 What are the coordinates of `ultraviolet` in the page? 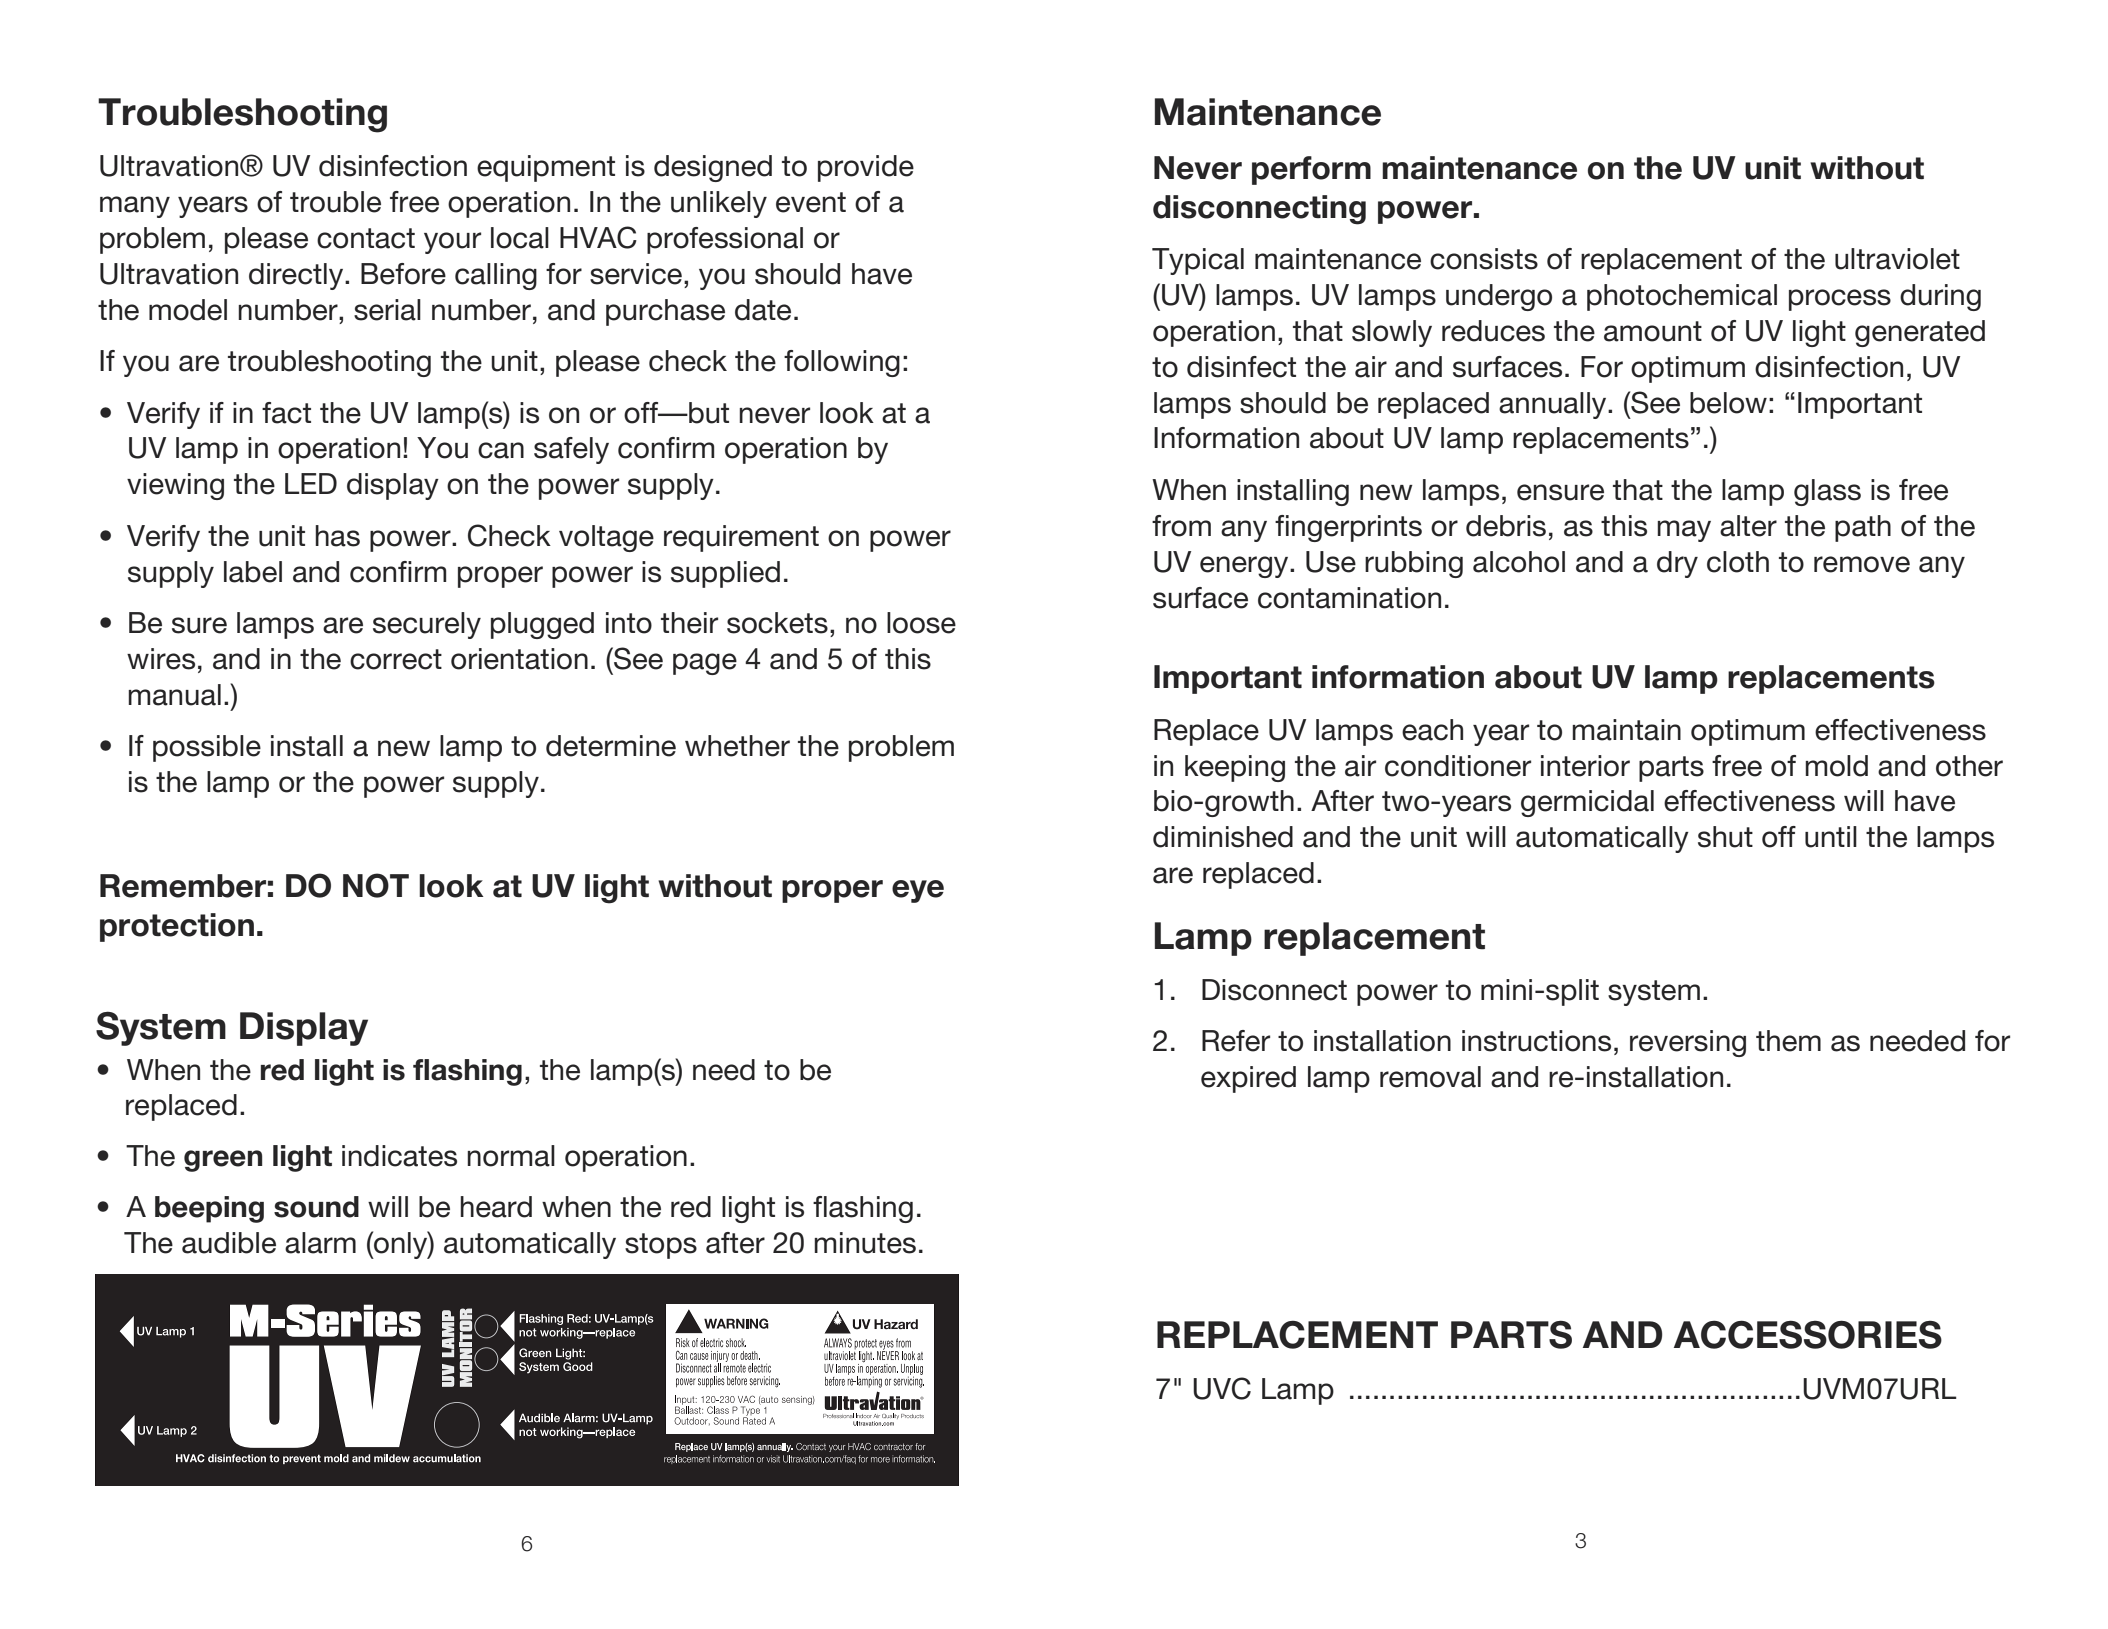 It's located at (1897, 259).
